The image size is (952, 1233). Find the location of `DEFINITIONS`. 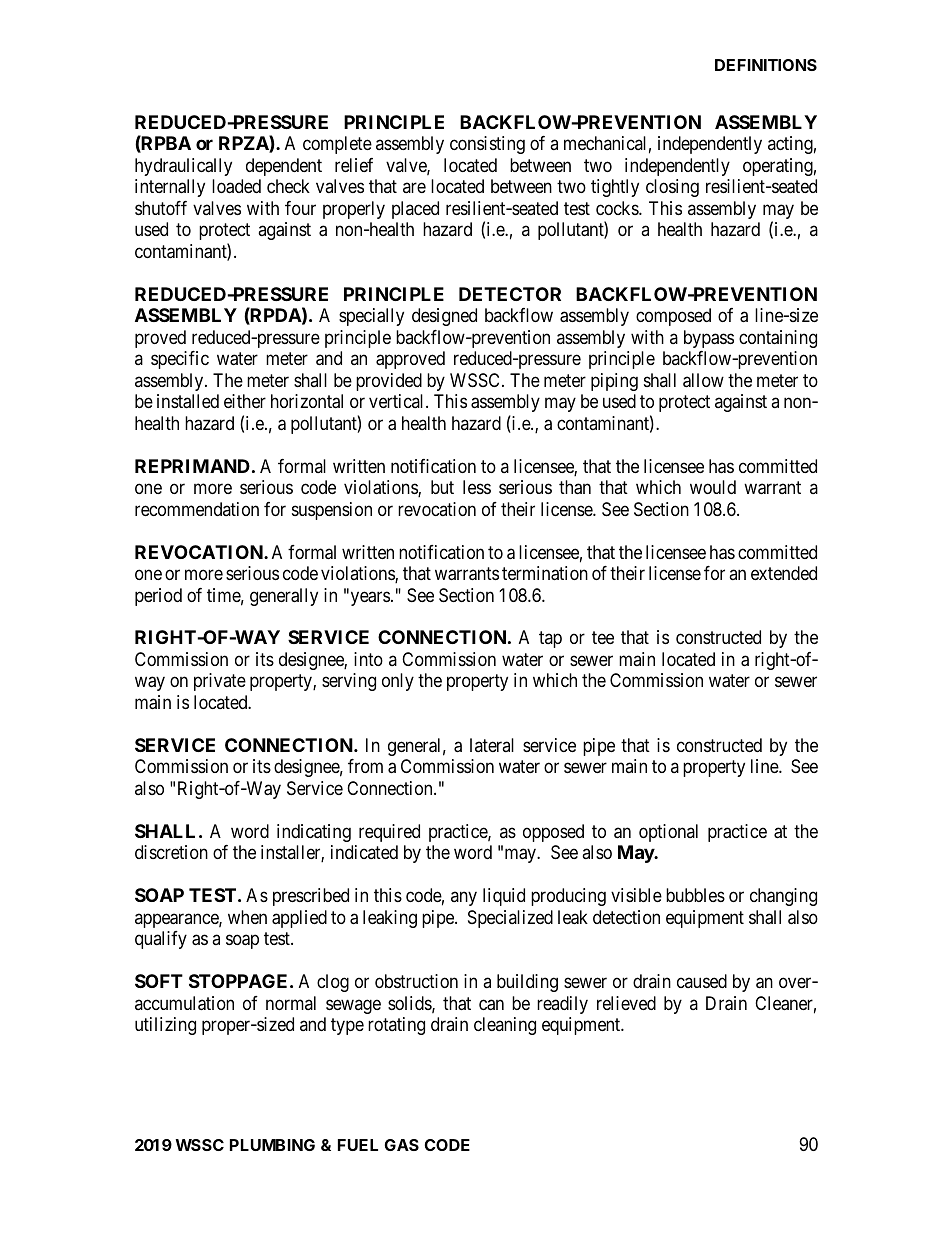

DEFINITIONS is located at coordinates (766, 65).
